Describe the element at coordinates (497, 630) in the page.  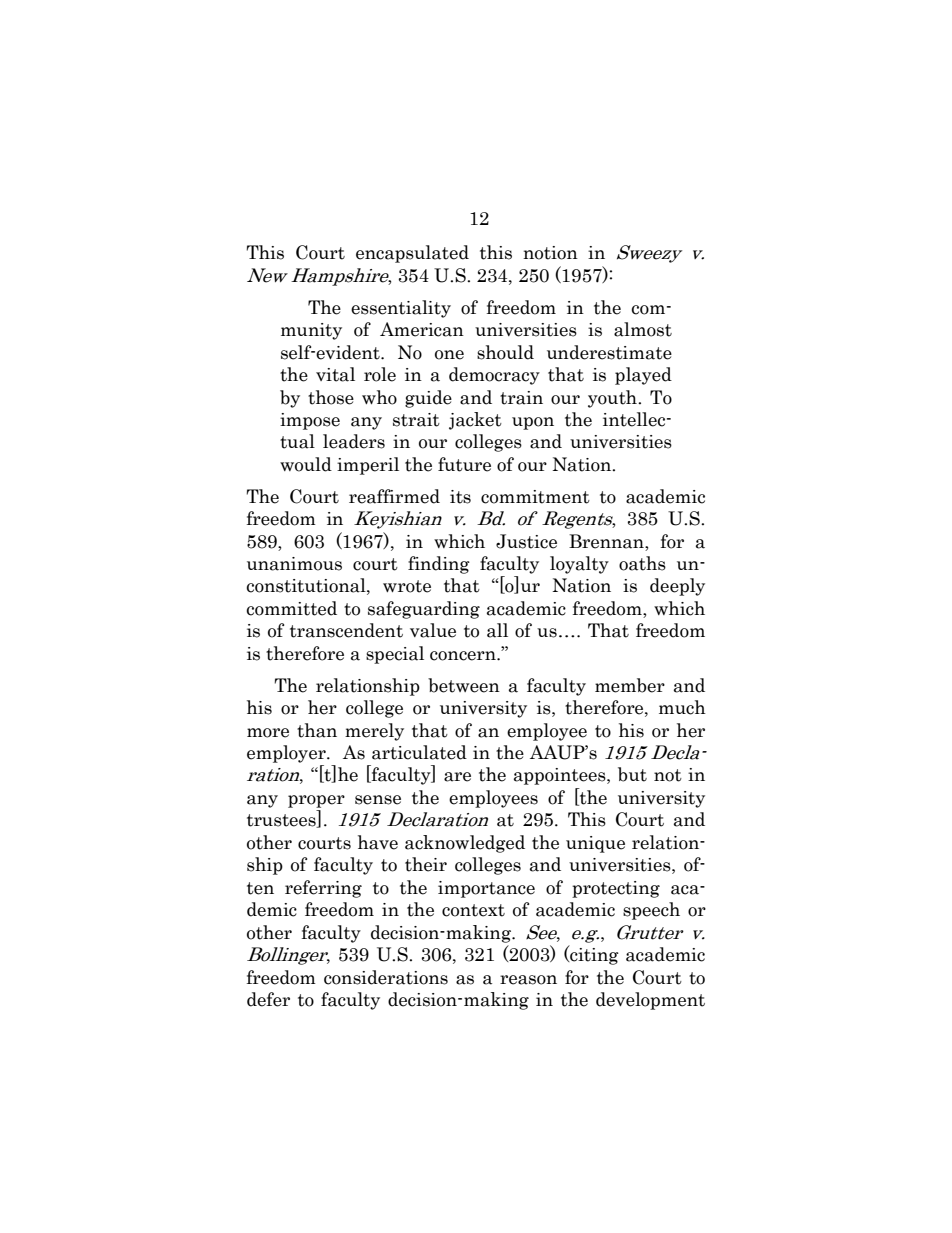
I see `all` at that location.
